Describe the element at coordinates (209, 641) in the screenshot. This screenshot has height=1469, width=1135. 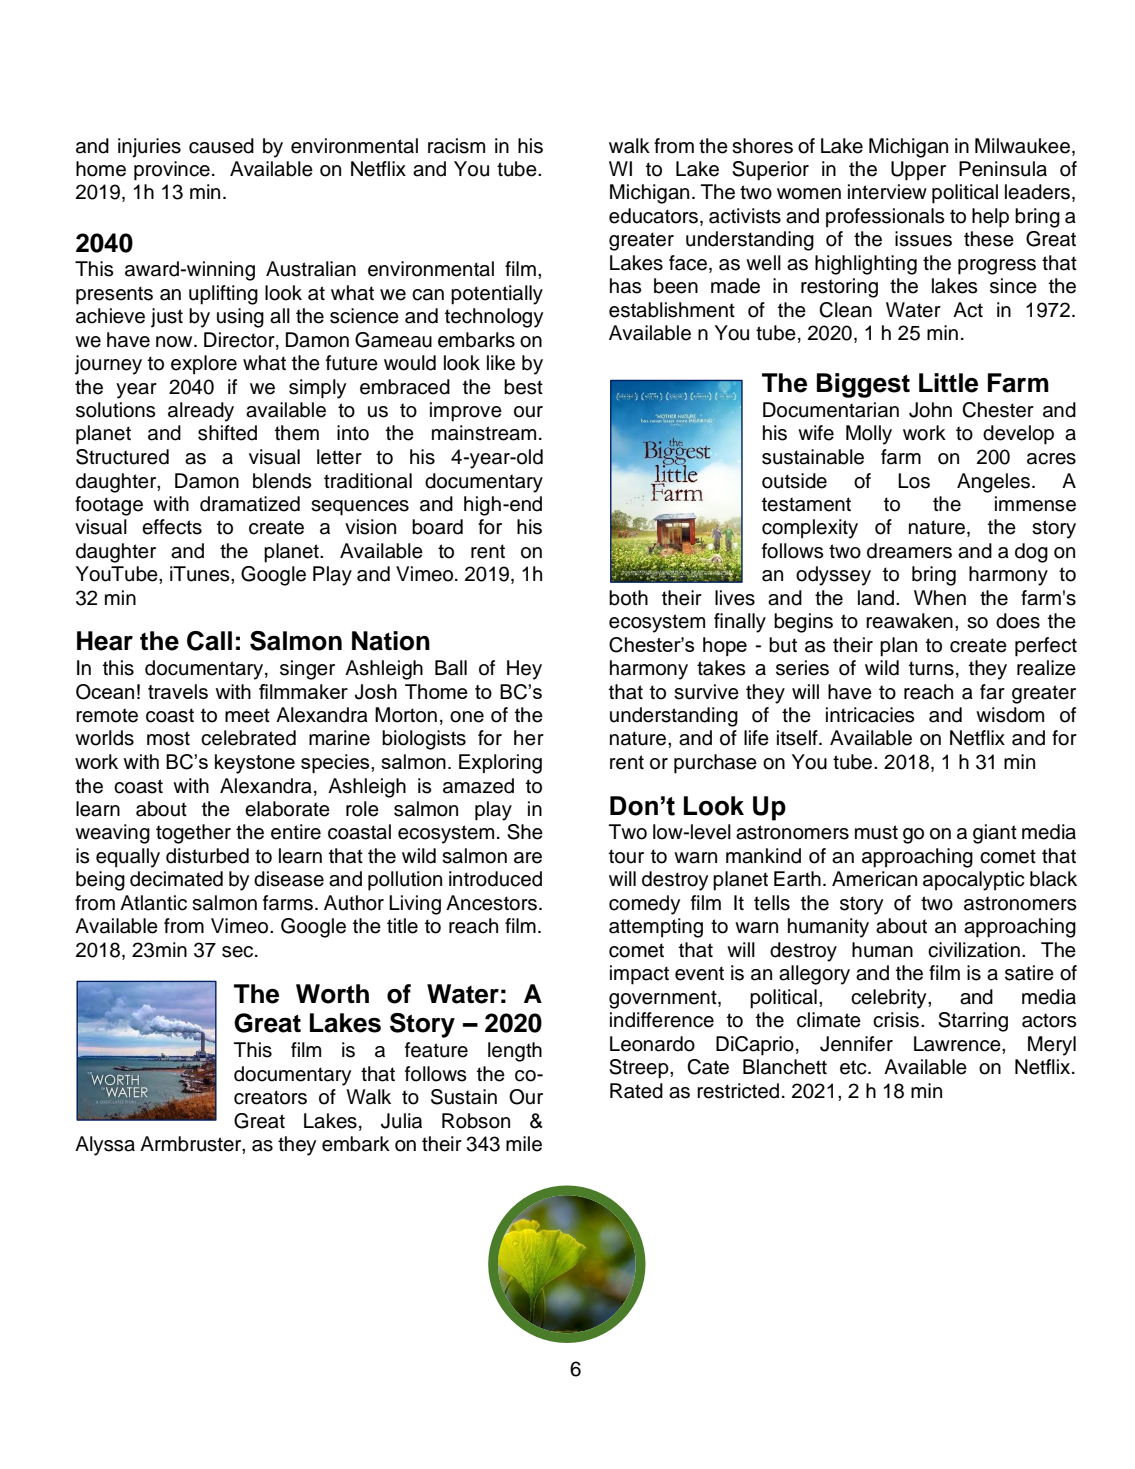
I see `Call` at that location.
